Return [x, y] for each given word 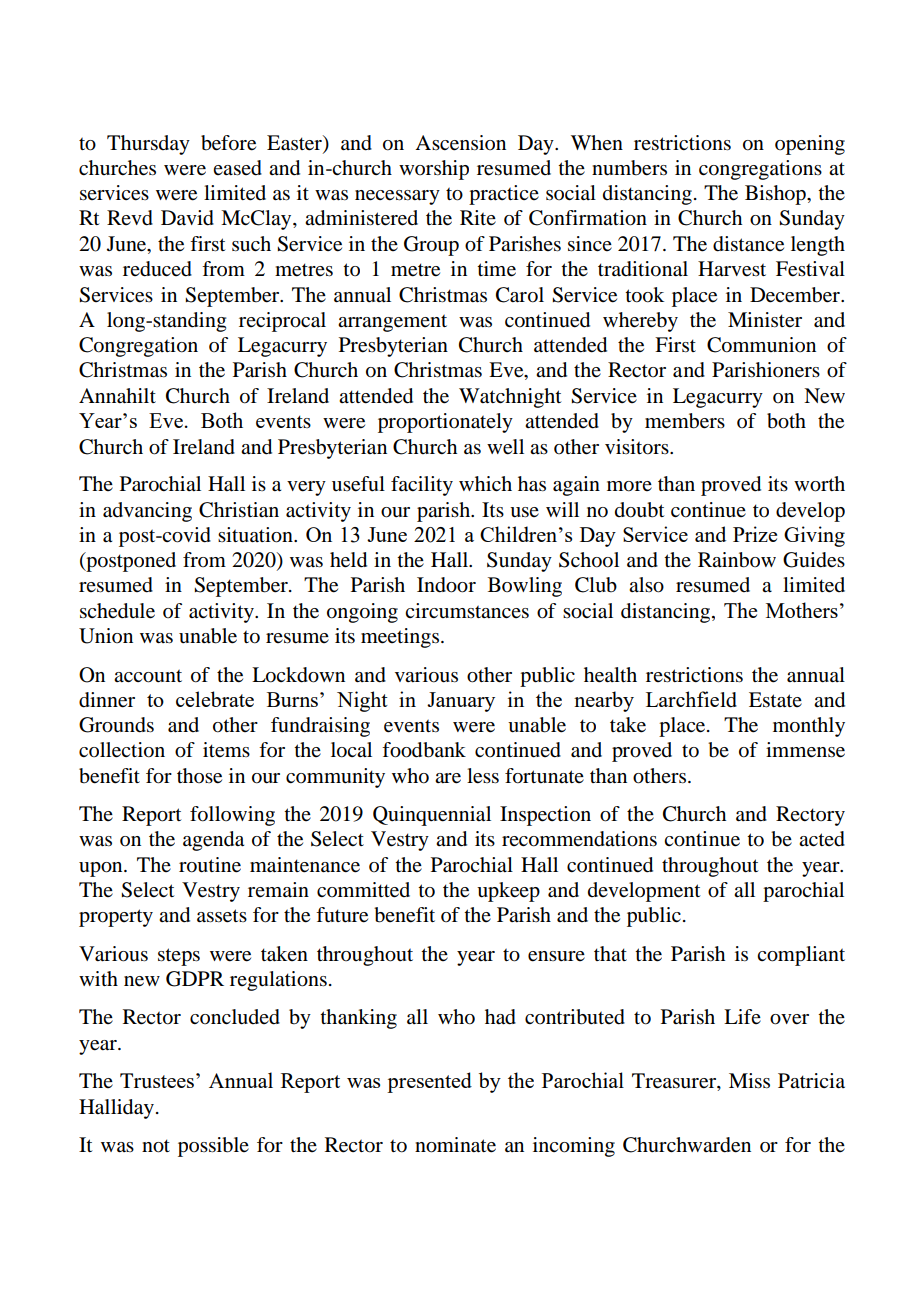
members [685, 421]
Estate [775, 700]
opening [810, 145]
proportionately [445, 423]
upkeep [508, 892]
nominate [455, 1145]
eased [237, 168]
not [156, 1146]
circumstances [467, 611]
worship [434, 170]
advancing [147, 512]
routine [210, 865]
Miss [749, 1081]
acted [822, 839]
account [148, 676]
